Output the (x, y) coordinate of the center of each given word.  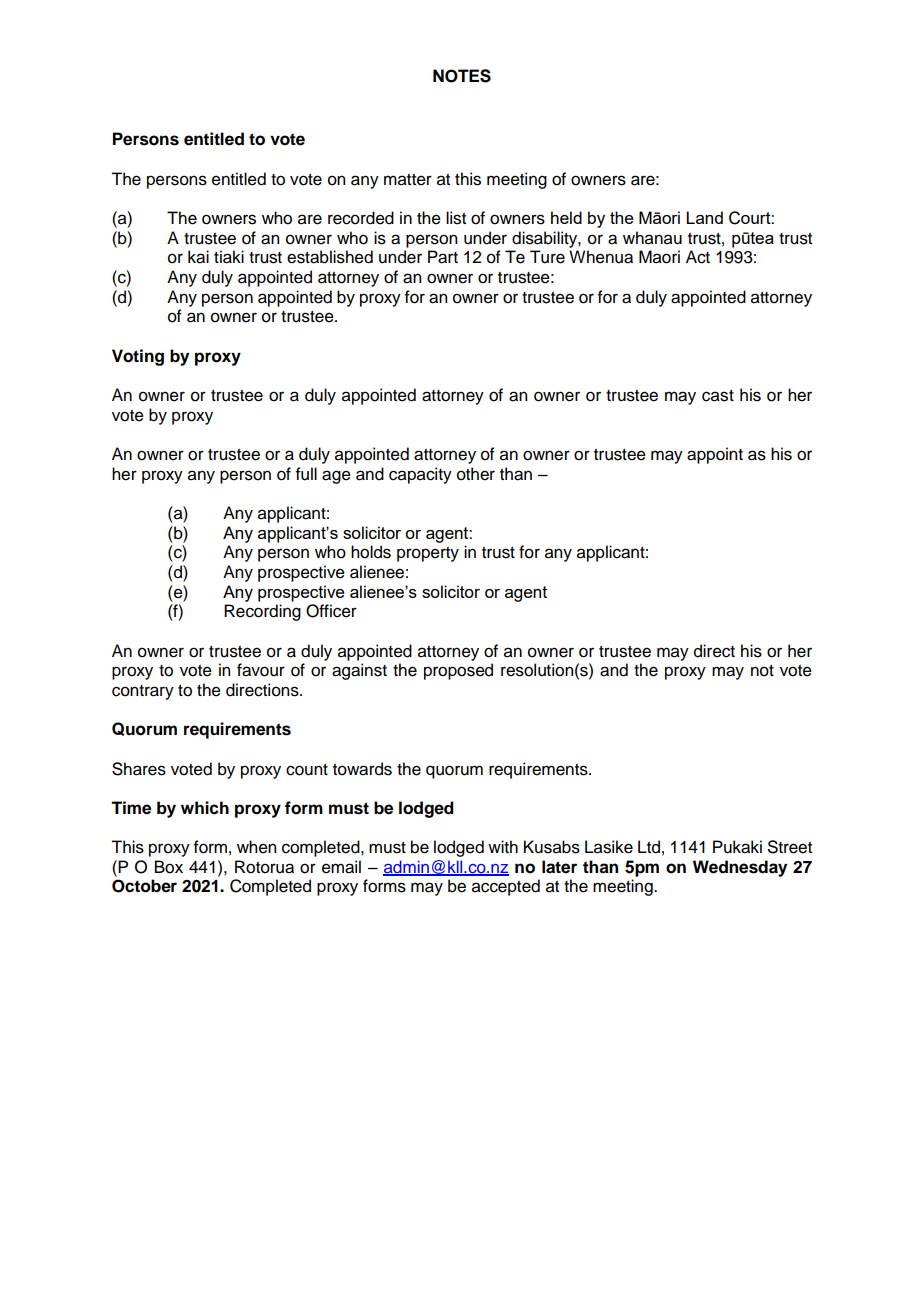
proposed (458, 671)
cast (718, 396)
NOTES (462, 76)
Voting (138, 357)
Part (443, 257)
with (503, 846)
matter (408, 180)
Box (169, 867)
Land (704, 217)
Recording (262, 612)
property (428, 554)
